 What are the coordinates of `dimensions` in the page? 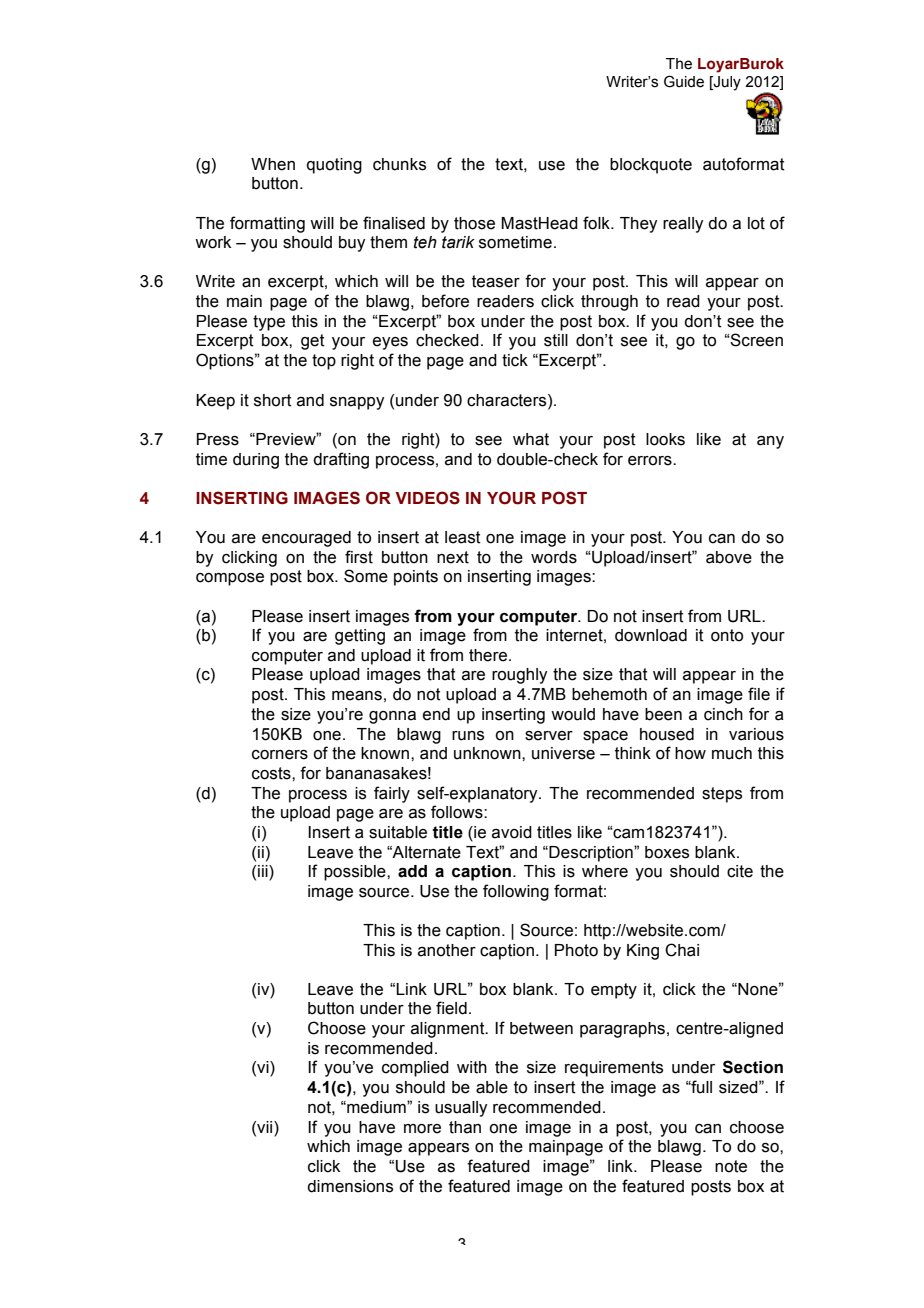 It's located at (350, 1186).
